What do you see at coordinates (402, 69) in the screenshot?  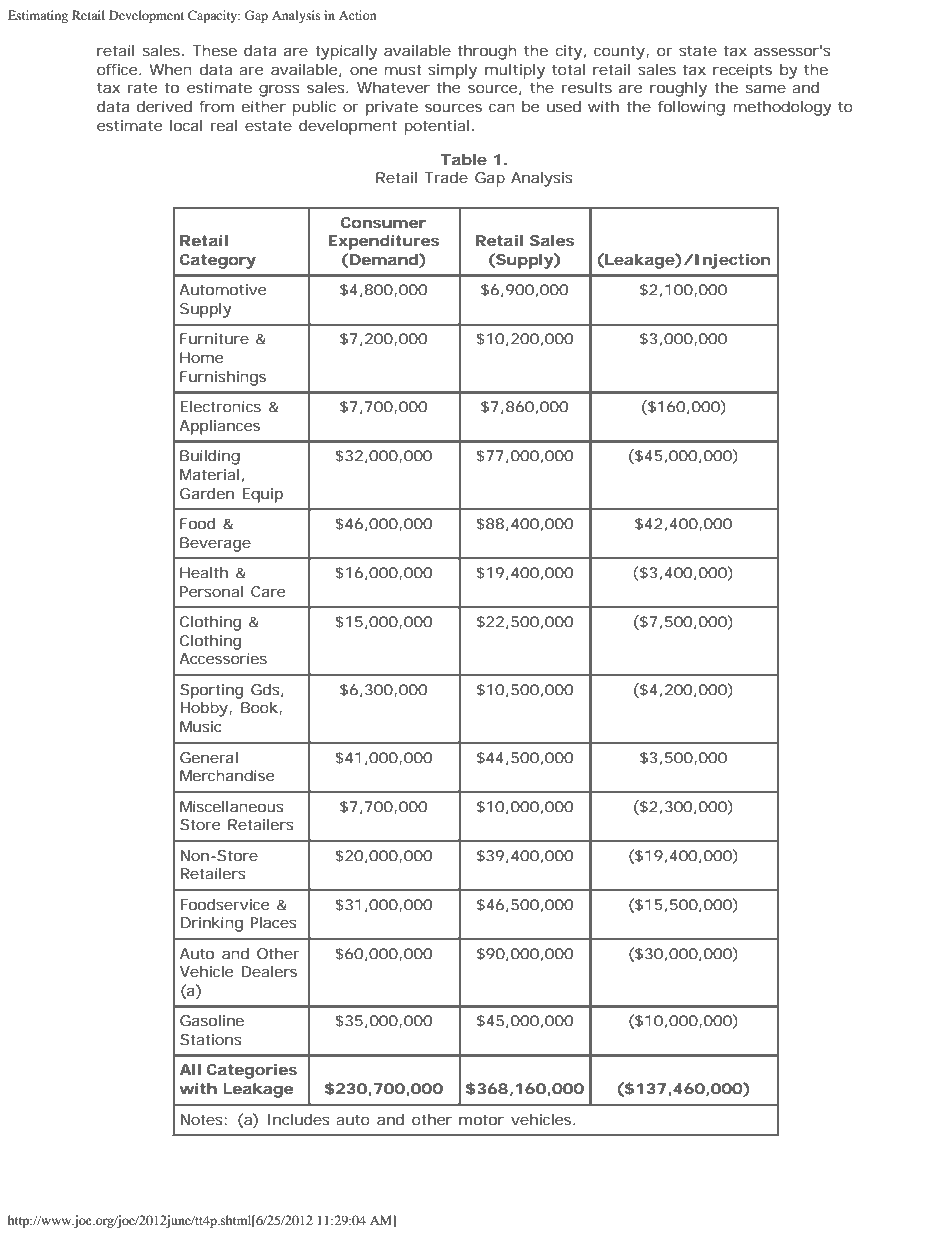 I see `must` at bounding box center [402, 69].
